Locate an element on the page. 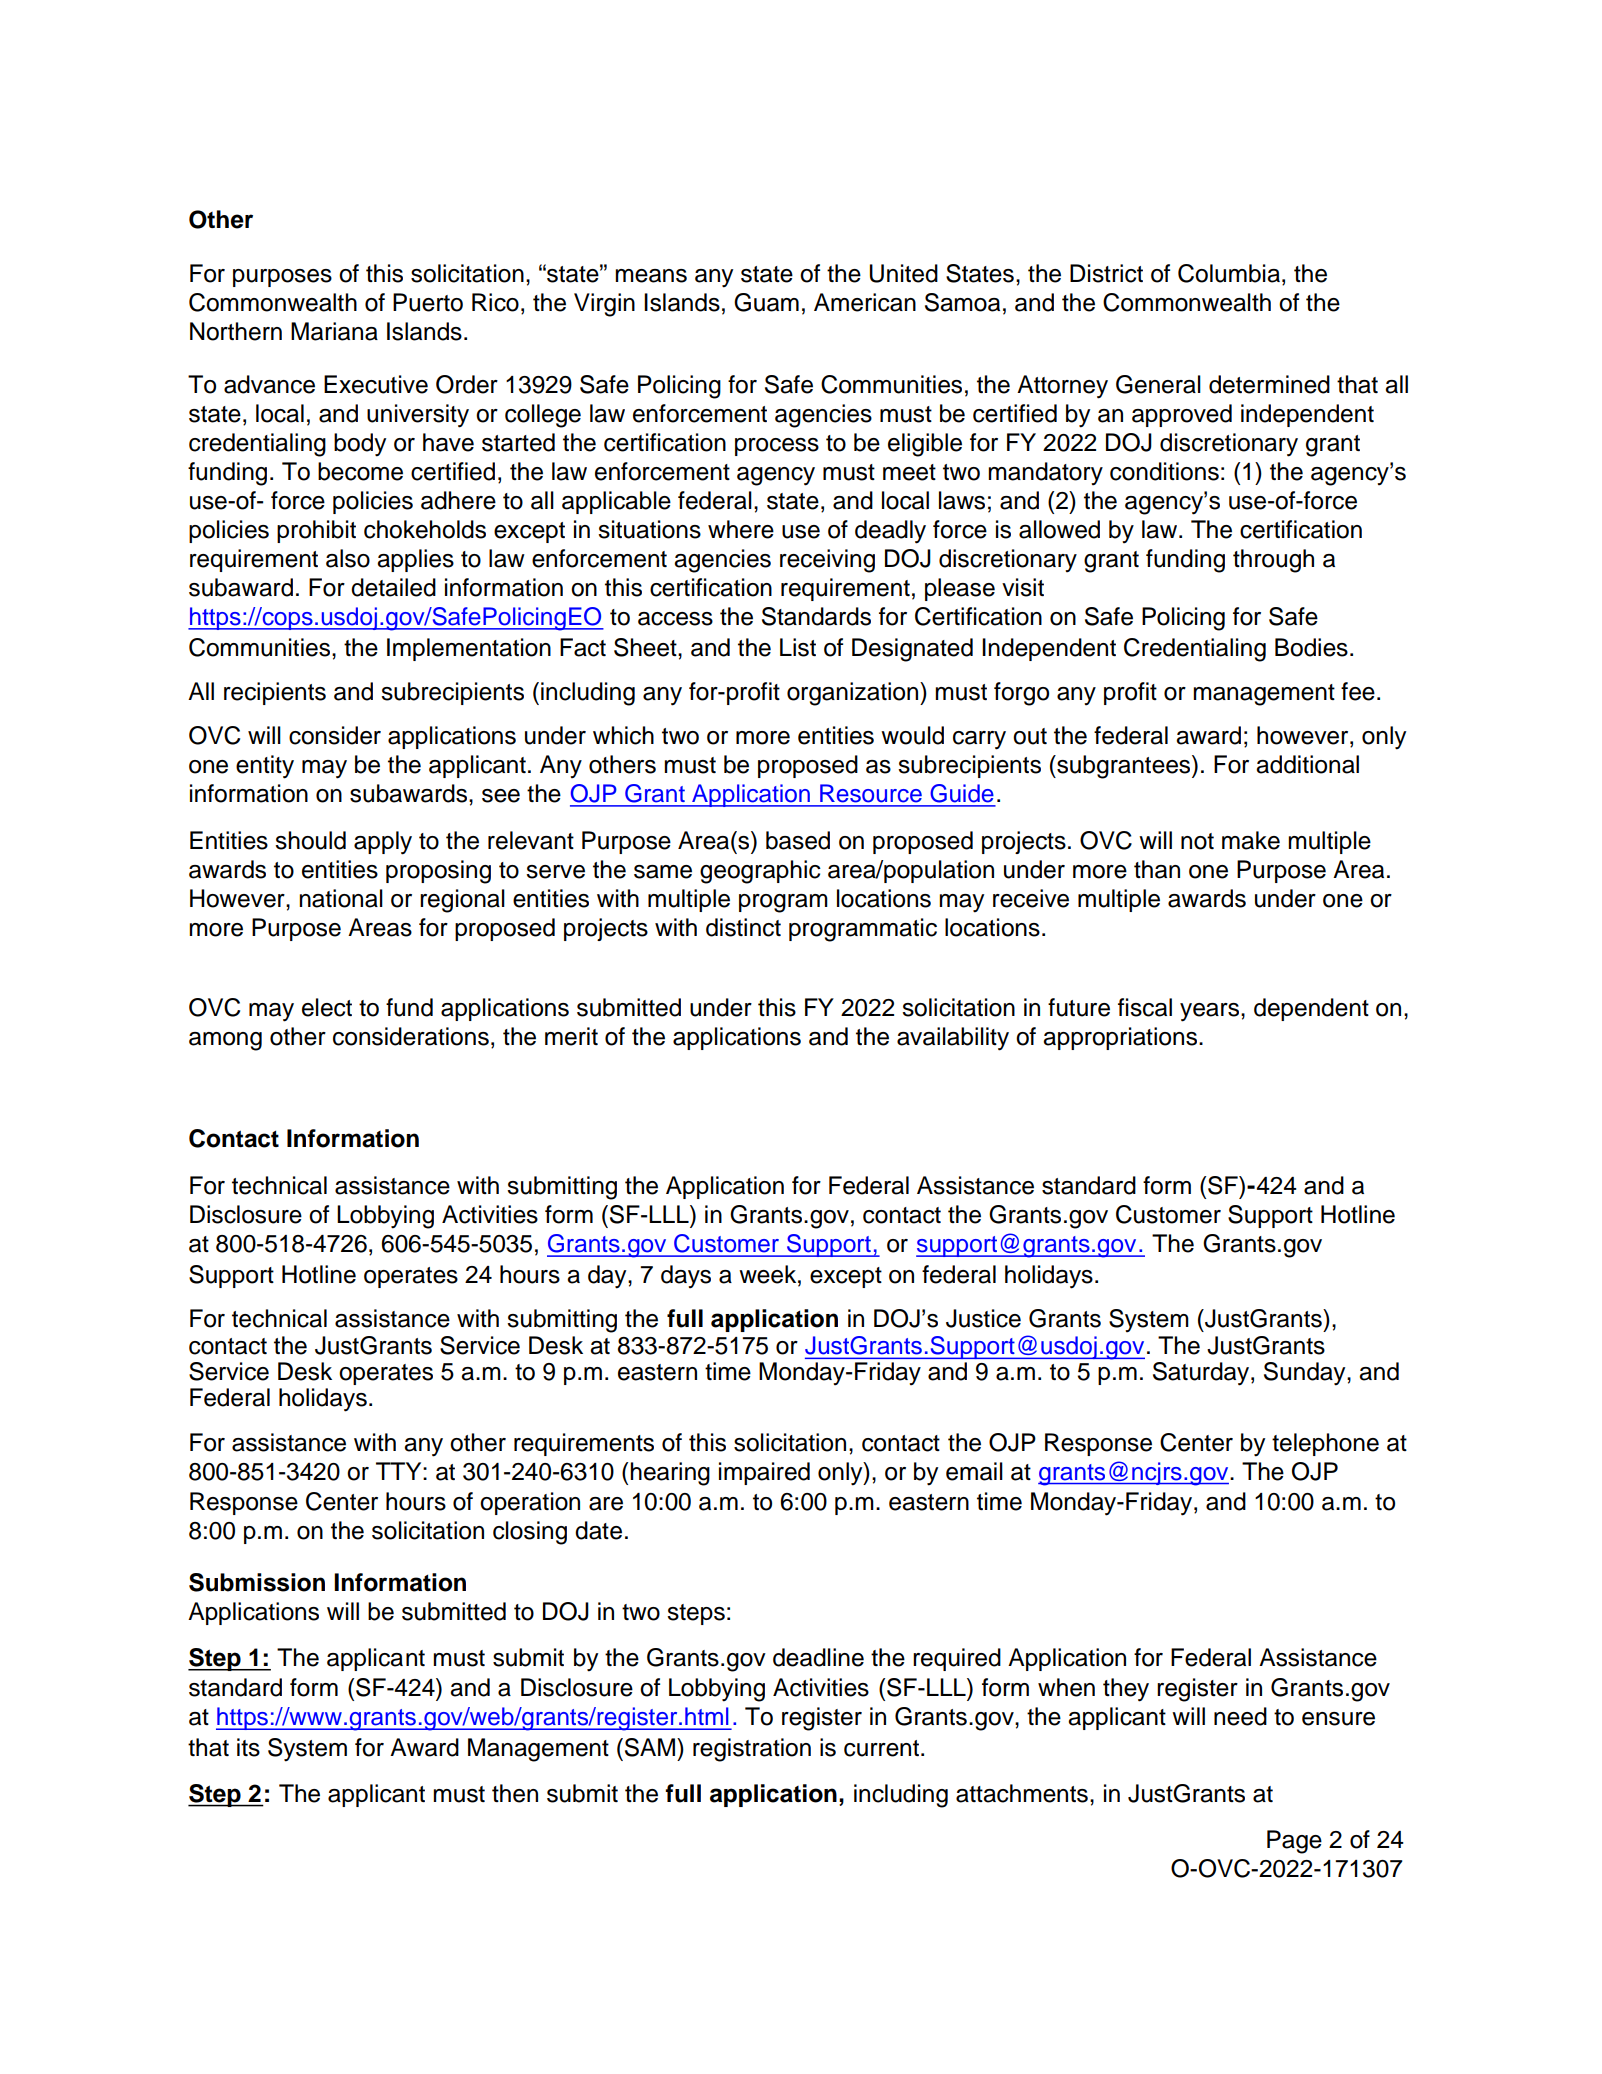  operation is located at coordinates (530, 1503).
